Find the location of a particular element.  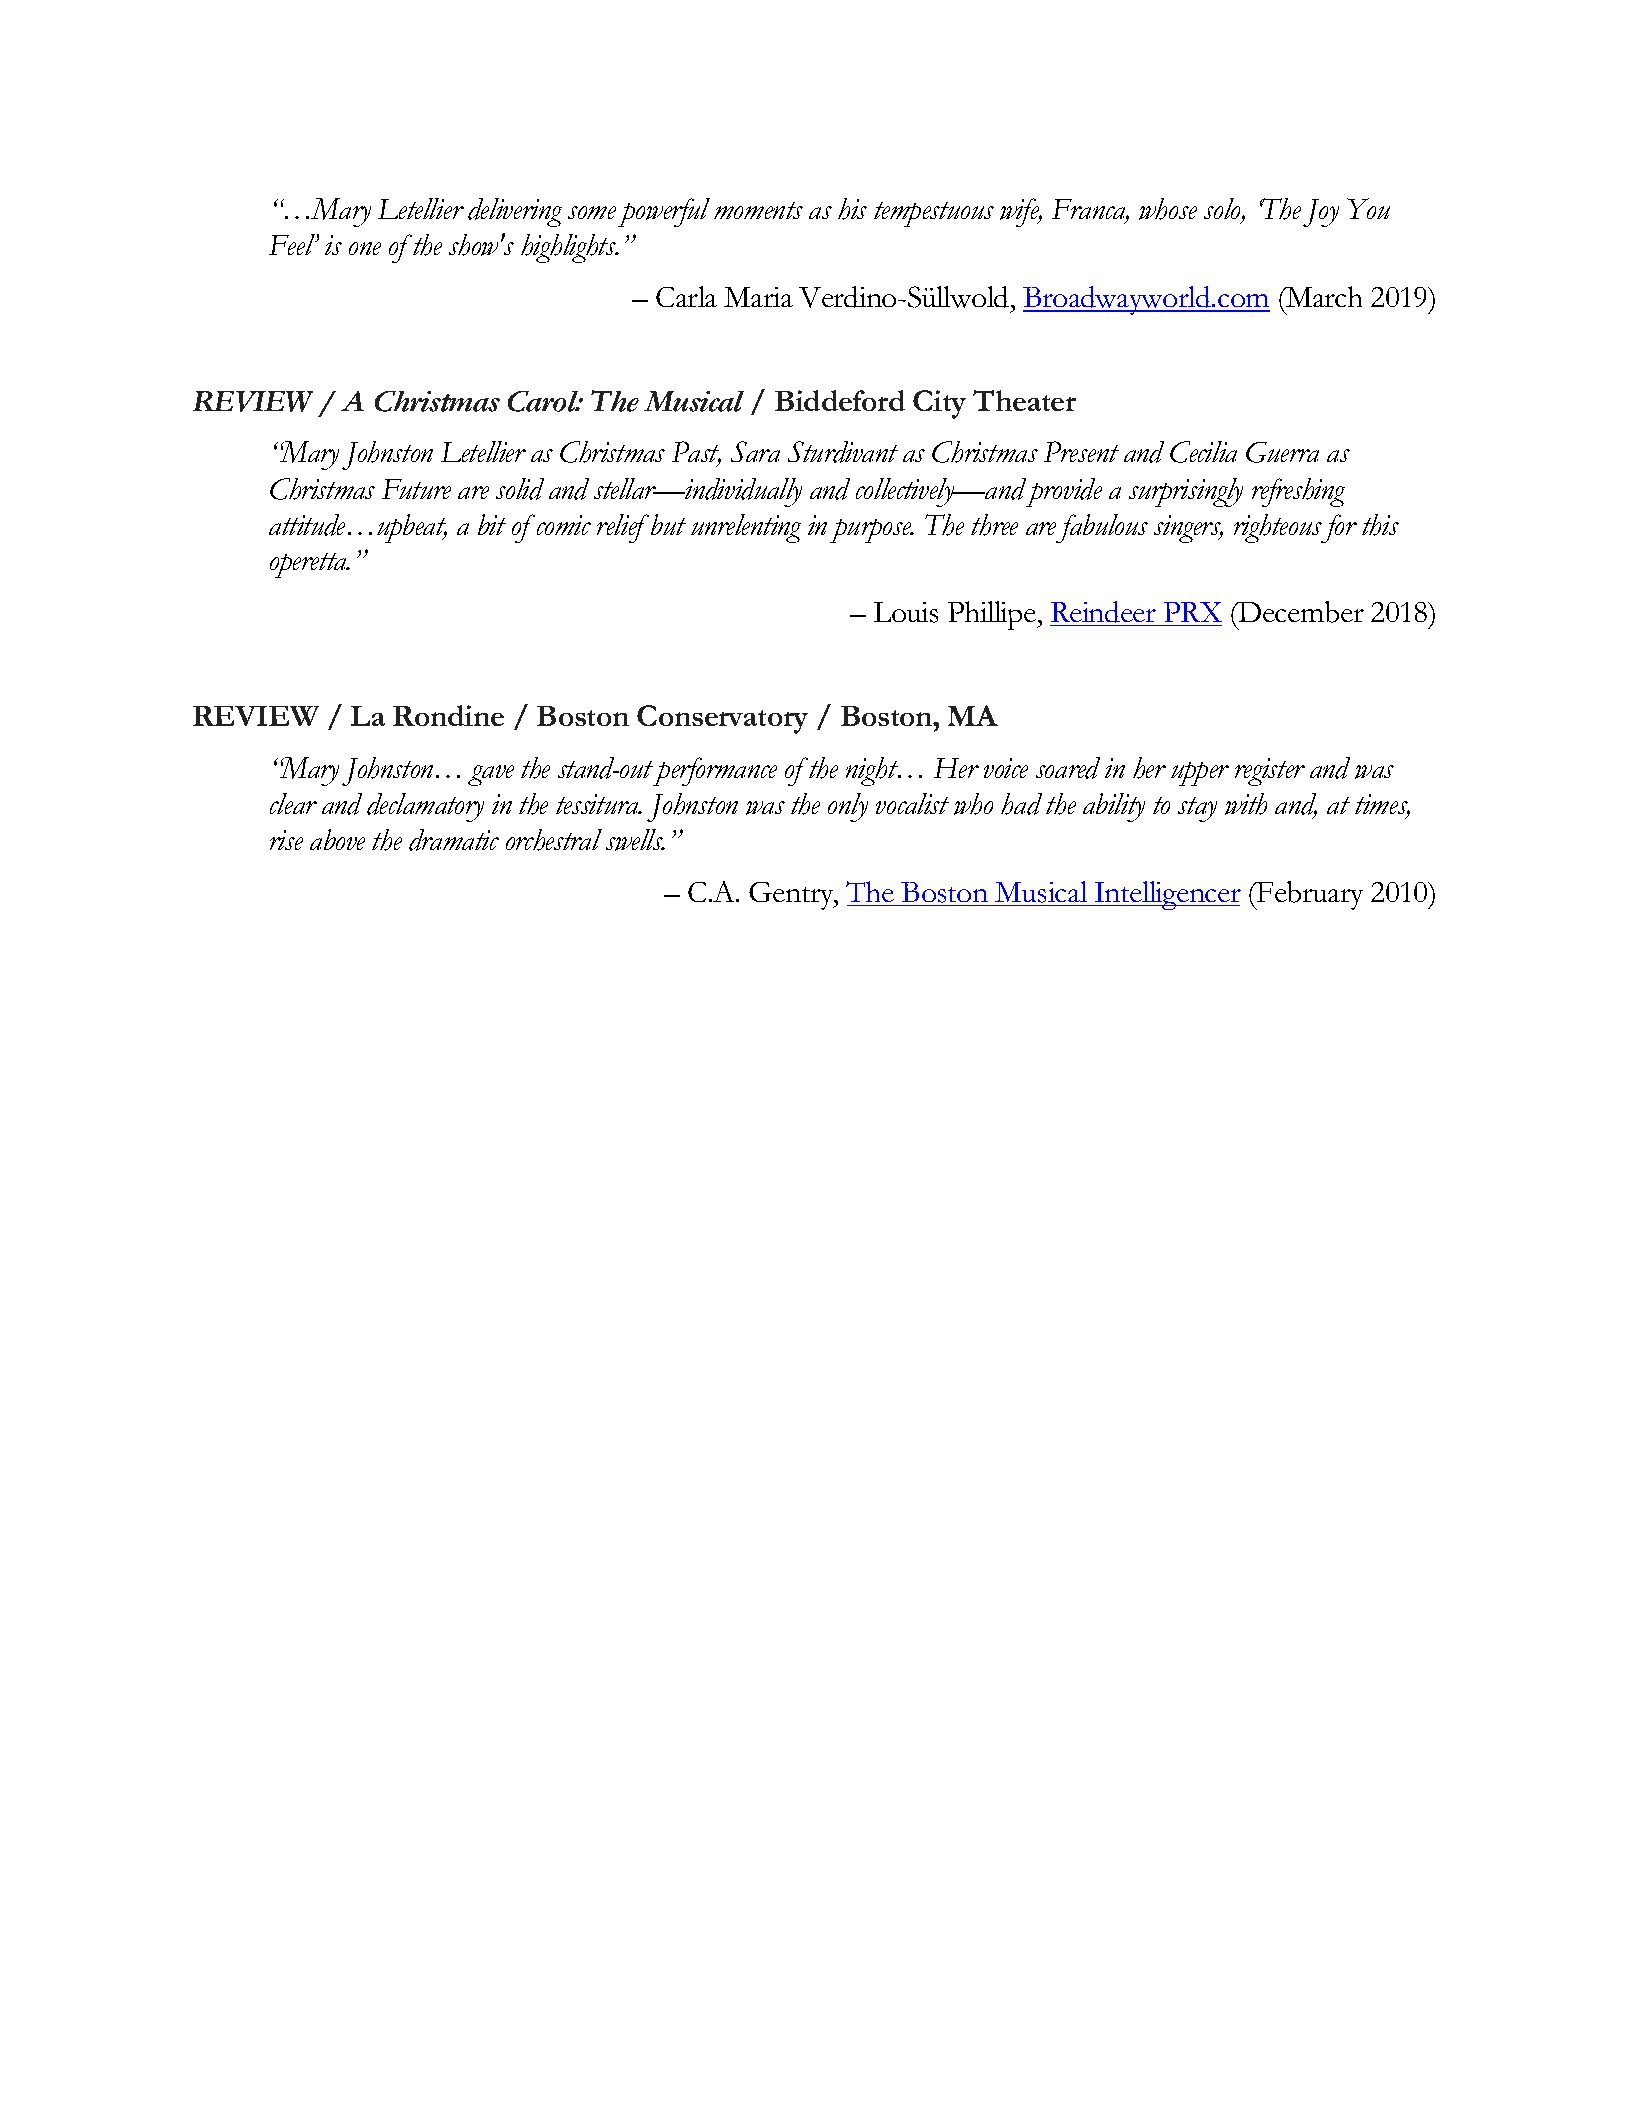

dramatic is located at coordinates (454, 840).
